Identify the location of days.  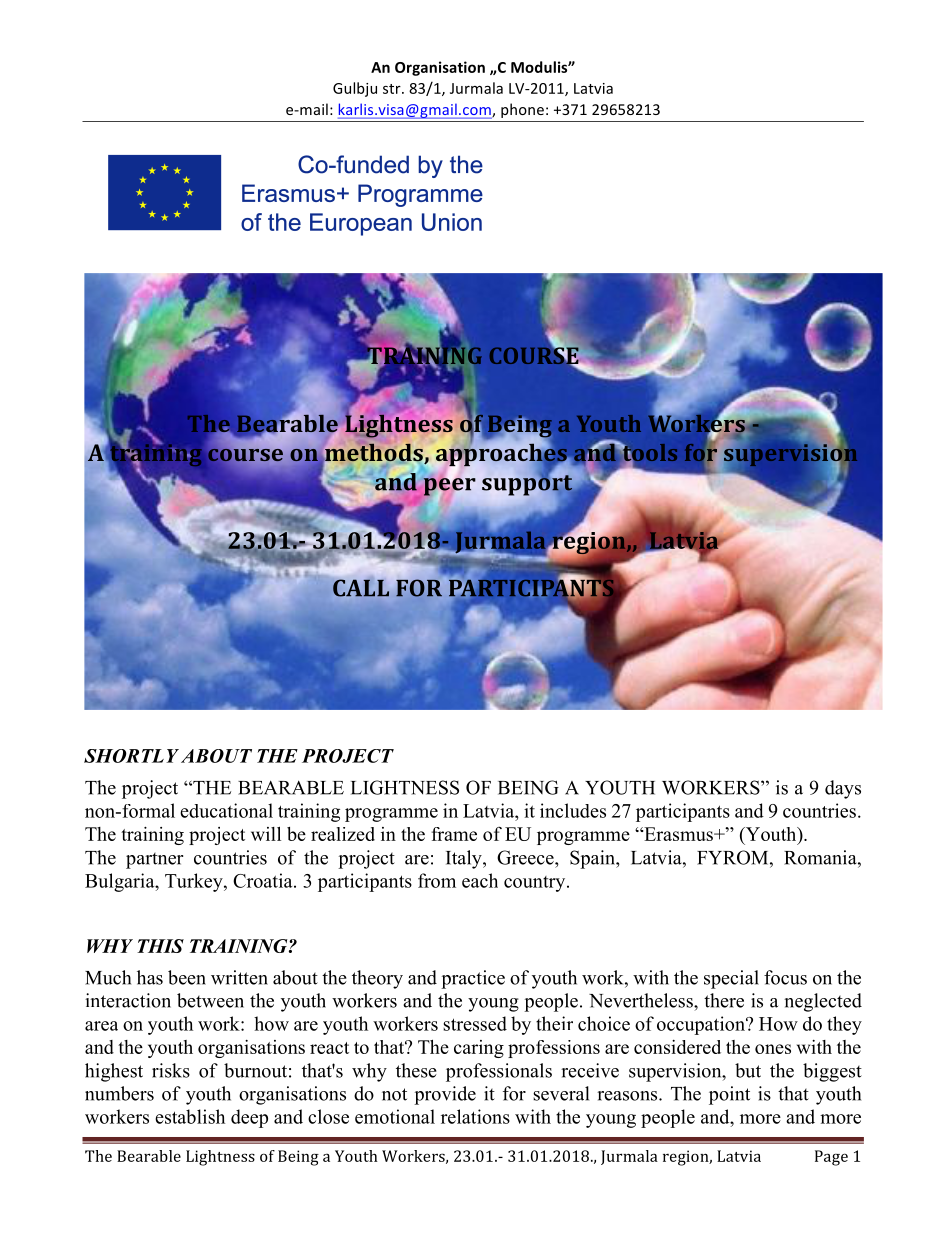
(843, 789).
